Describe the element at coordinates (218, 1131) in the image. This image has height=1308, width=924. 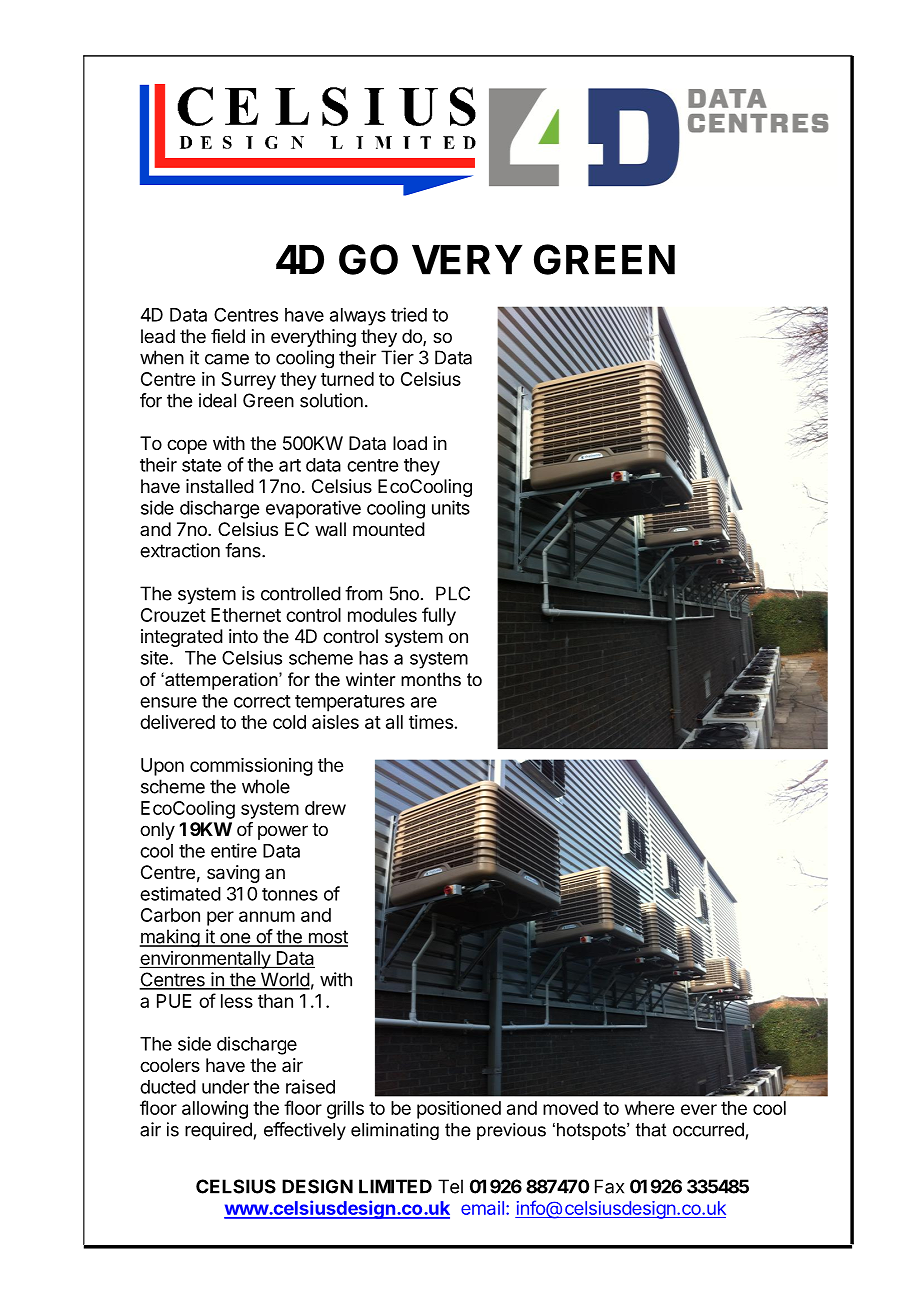
I see `required` at that location.
